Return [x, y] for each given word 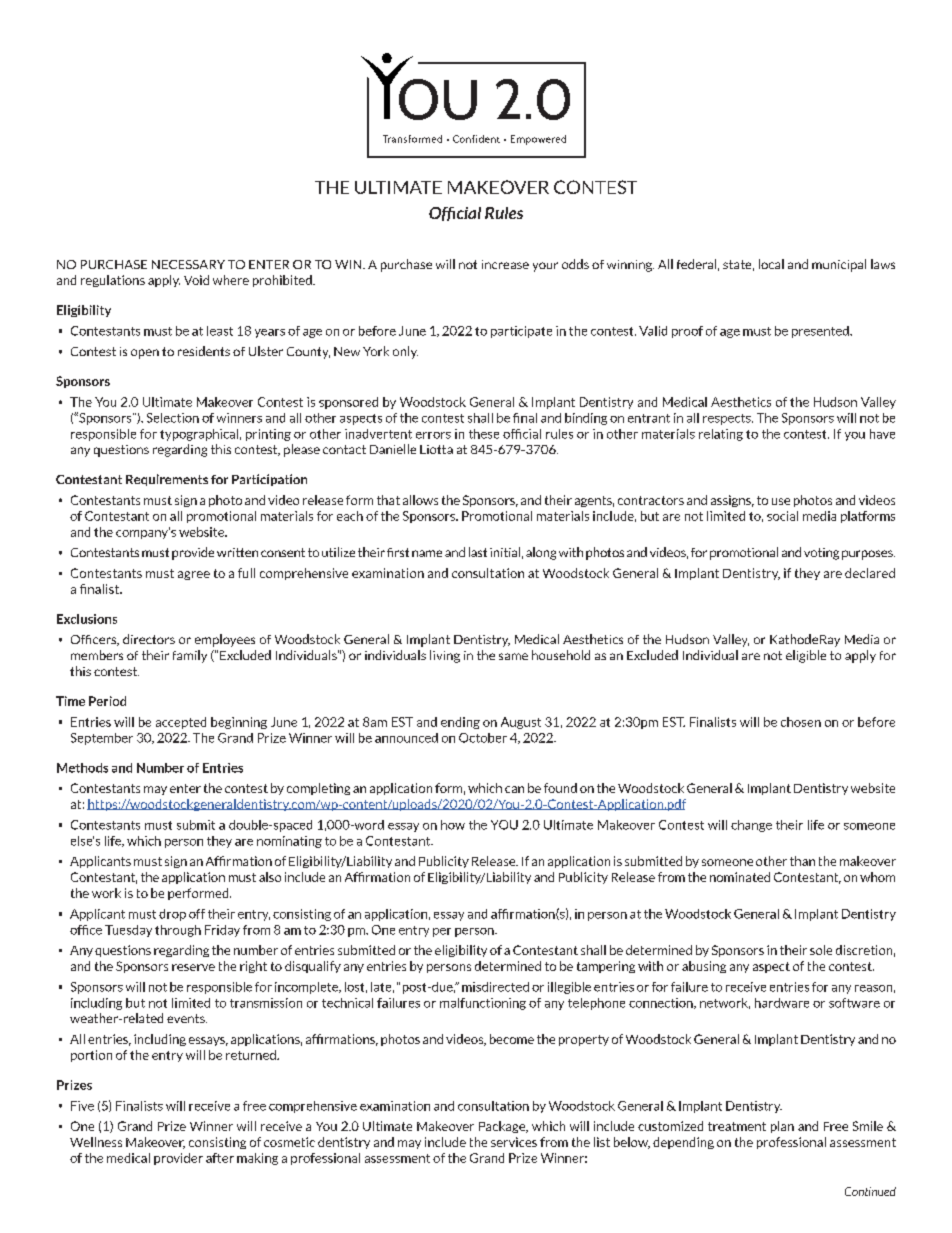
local [771, 264]
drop [172, 915]
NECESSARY [188, 264]
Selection [173, 418]
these [484, 434]
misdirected [495, 987]
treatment [737, 1126]
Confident [476, 139]
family [190, 656]
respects [728, 419]
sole [821, 950]
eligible [806, 656]
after [220, 1158]
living [445, 656]
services [514, 1142]
